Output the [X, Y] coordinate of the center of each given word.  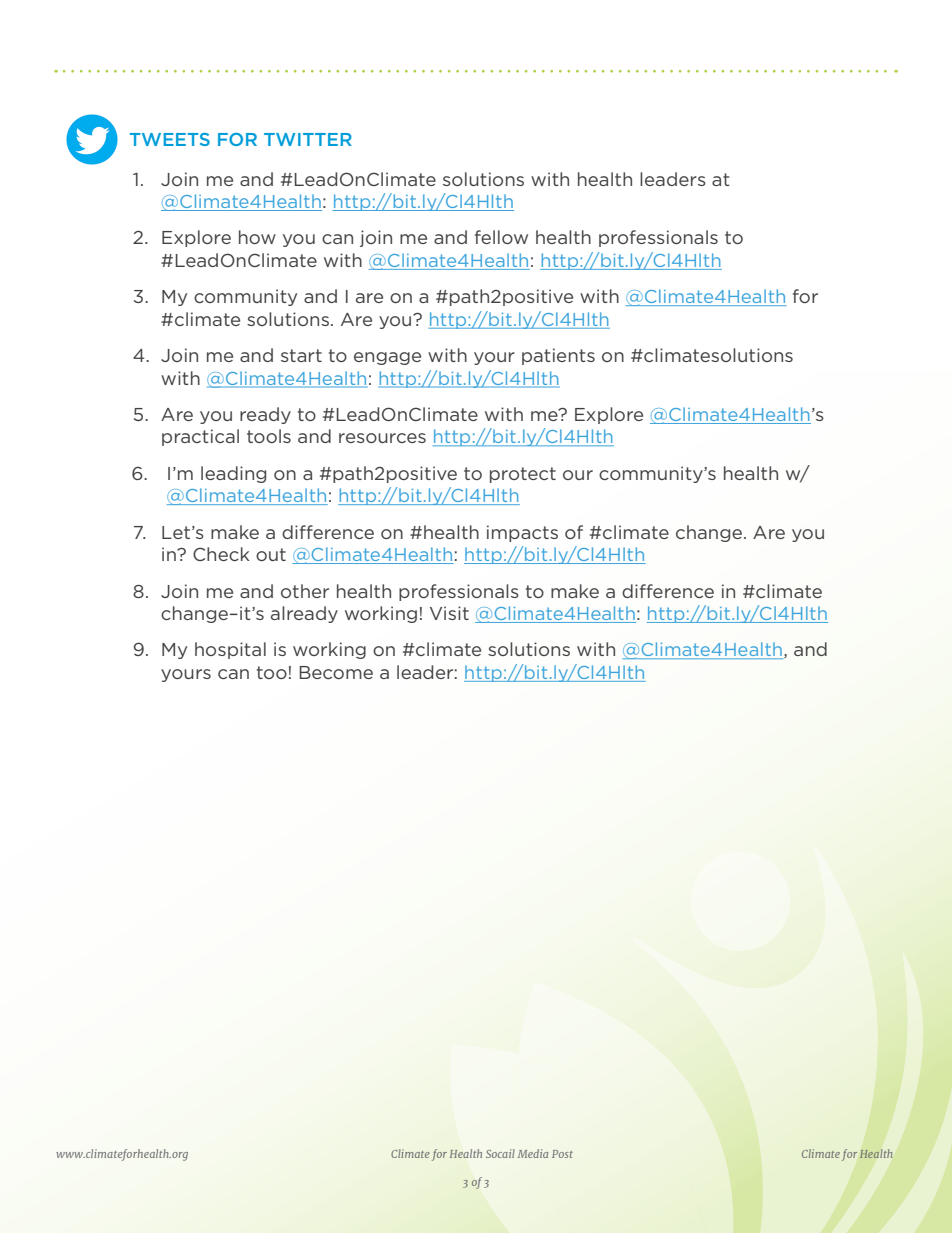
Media [533, 1153]
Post [562, 1154]
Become [336, 672]
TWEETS [170, 139]
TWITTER [308, 139]
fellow [501, 237]
